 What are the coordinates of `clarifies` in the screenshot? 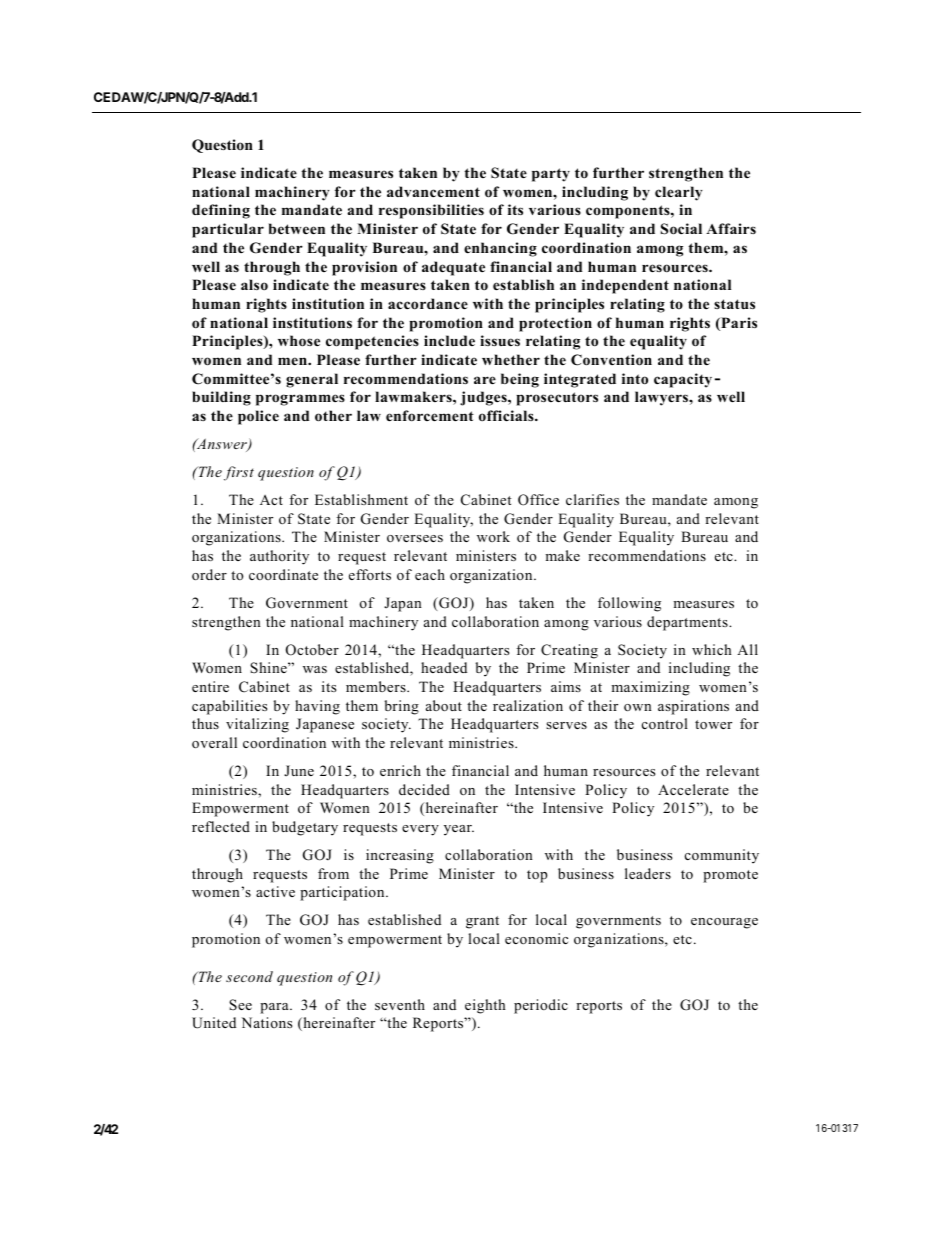 It's located at (592, 499).
